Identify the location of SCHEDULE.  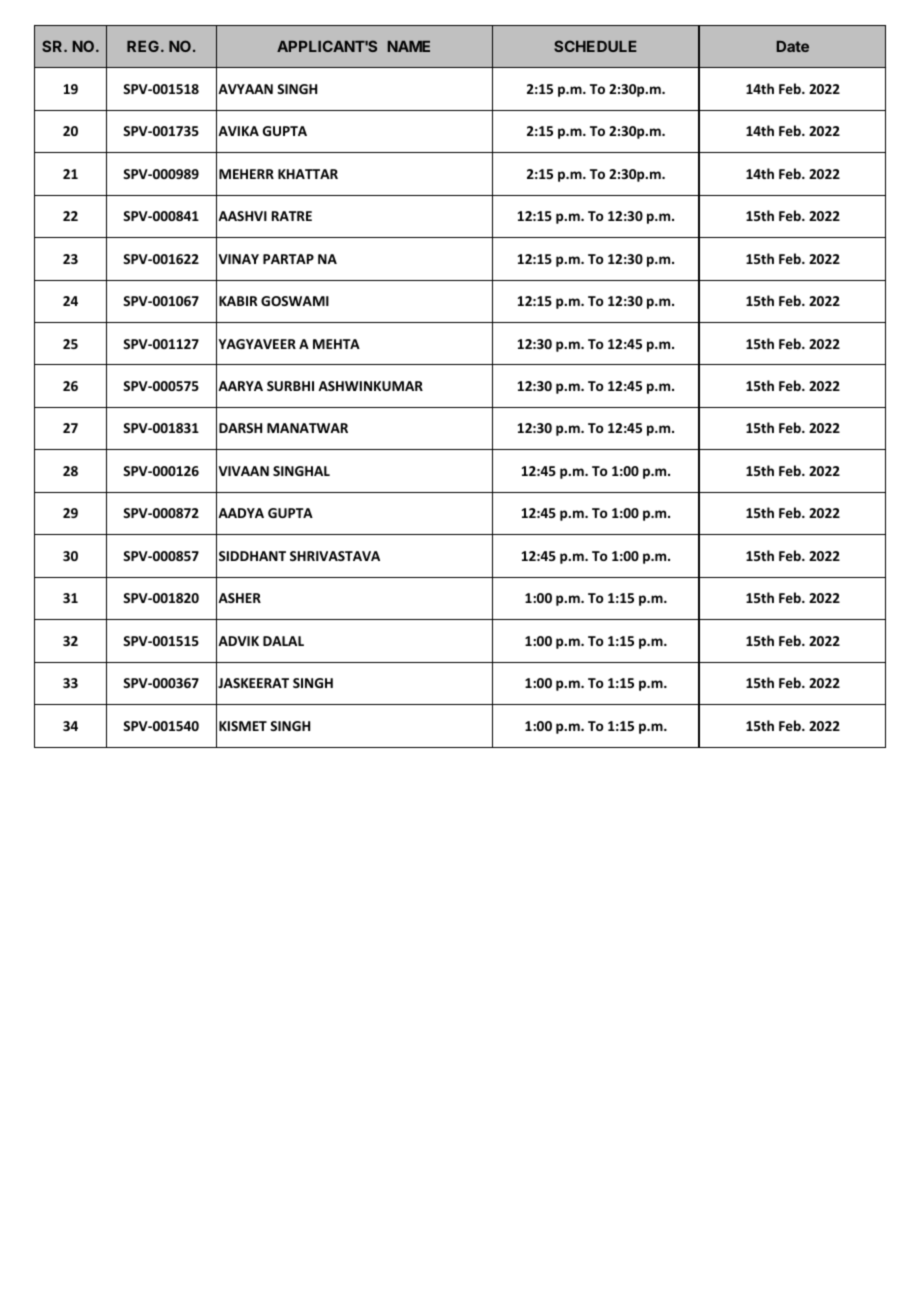
(595, 46).
